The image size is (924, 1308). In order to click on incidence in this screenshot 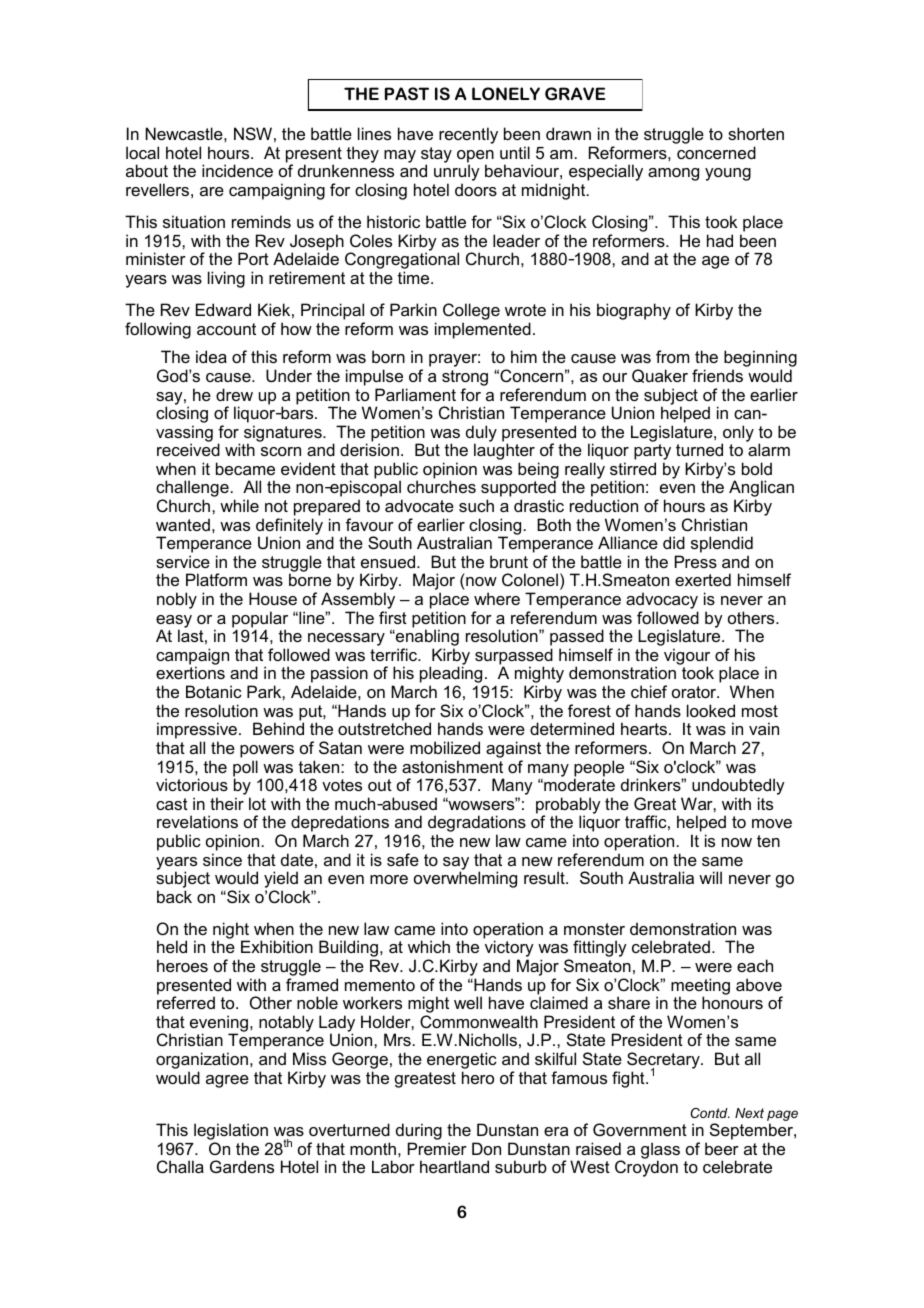, I will do `click(237, 170)`.
